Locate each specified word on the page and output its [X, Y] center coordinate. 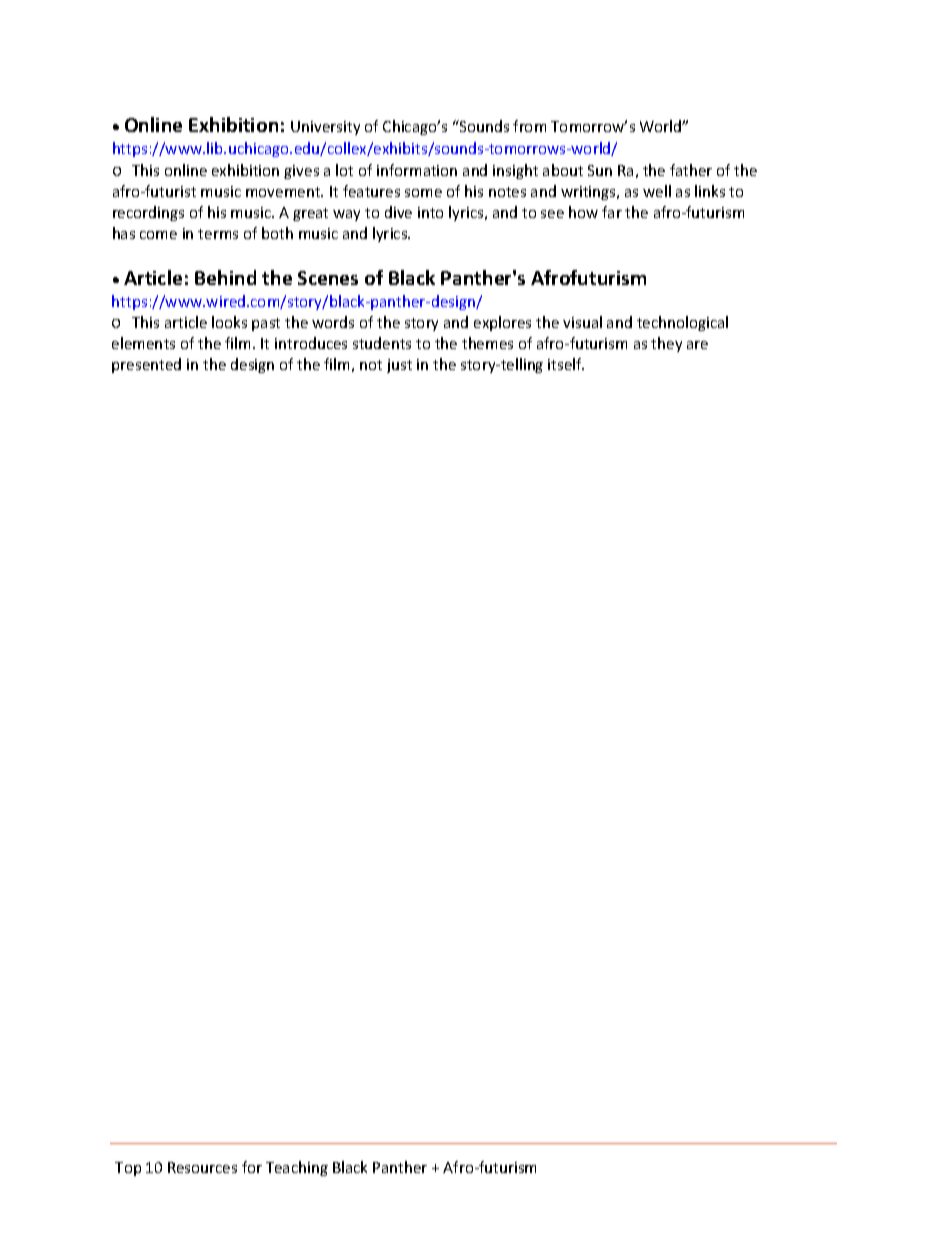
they [666, 344]
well [657, 191]
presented [146, 365]
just [399, 366]
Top [128, 1169]
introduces [311, 343]
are [697, 345]
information [417, 170]
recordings [148, 213]
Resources [202, 1167]
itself [566, 364]
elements [143, 343]
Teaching [297, 1168]
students [382, 343]
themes [487, 343]
